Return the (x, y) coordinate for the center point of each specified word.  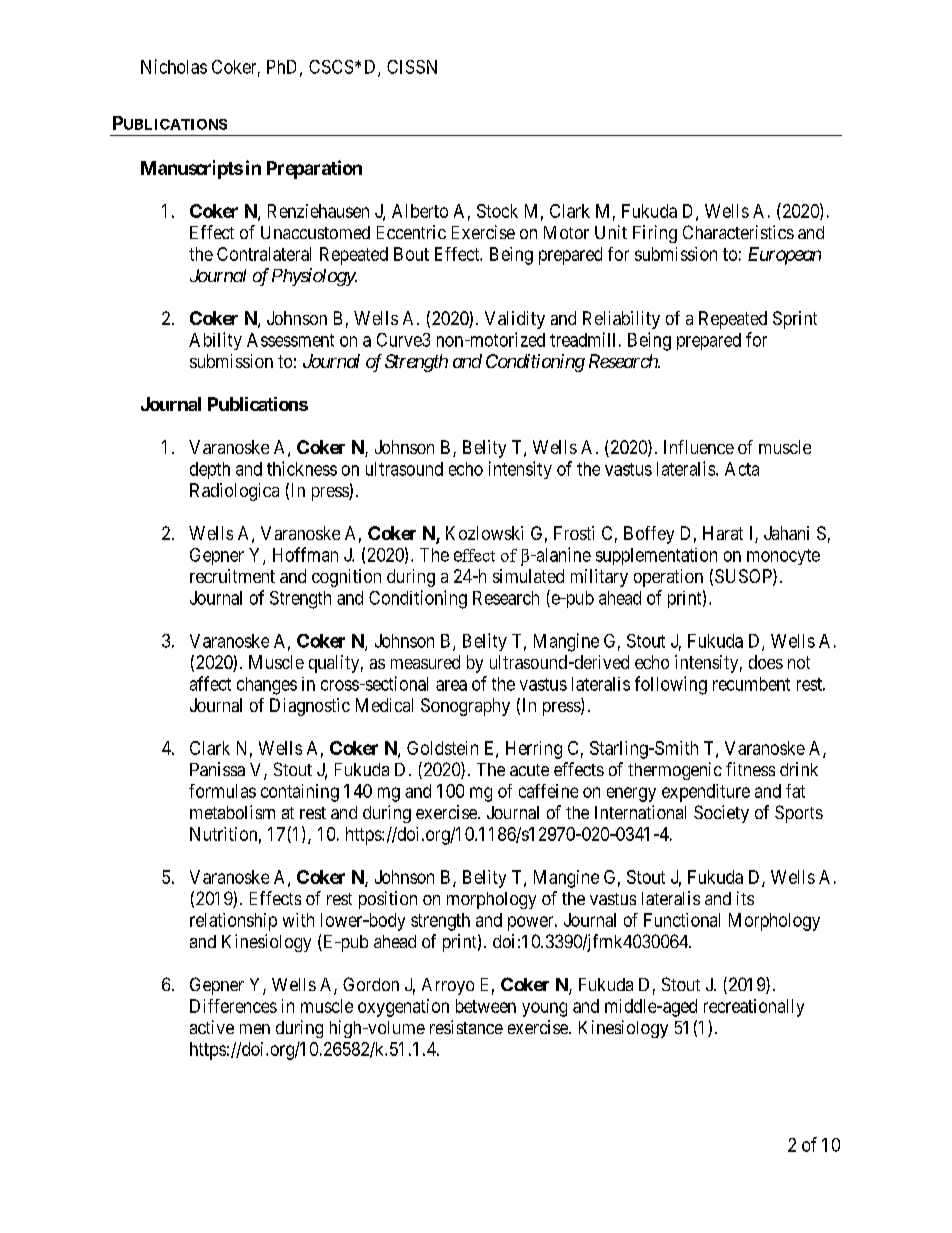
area (451, 685)
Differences (233, 1006)
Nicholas (174, 66)
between (486, 1006)
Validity (515, 320)
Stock (497, 211)
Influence (699, 447)
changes (267, 686)
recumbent (751, 684)
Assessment (290, 340)
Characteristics (738, 232)
